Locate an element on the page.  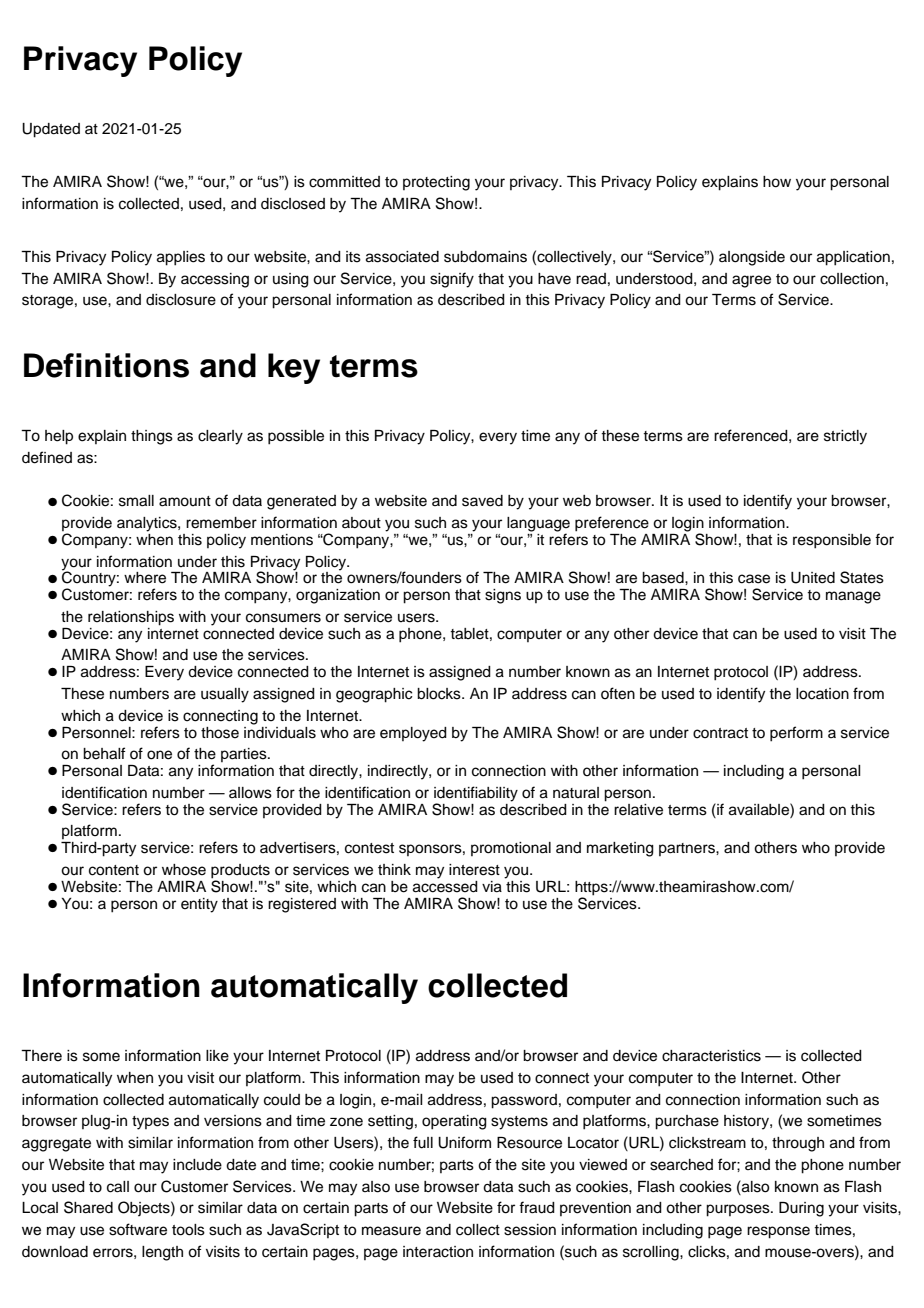
applies is located at coordinates (181, 258).
